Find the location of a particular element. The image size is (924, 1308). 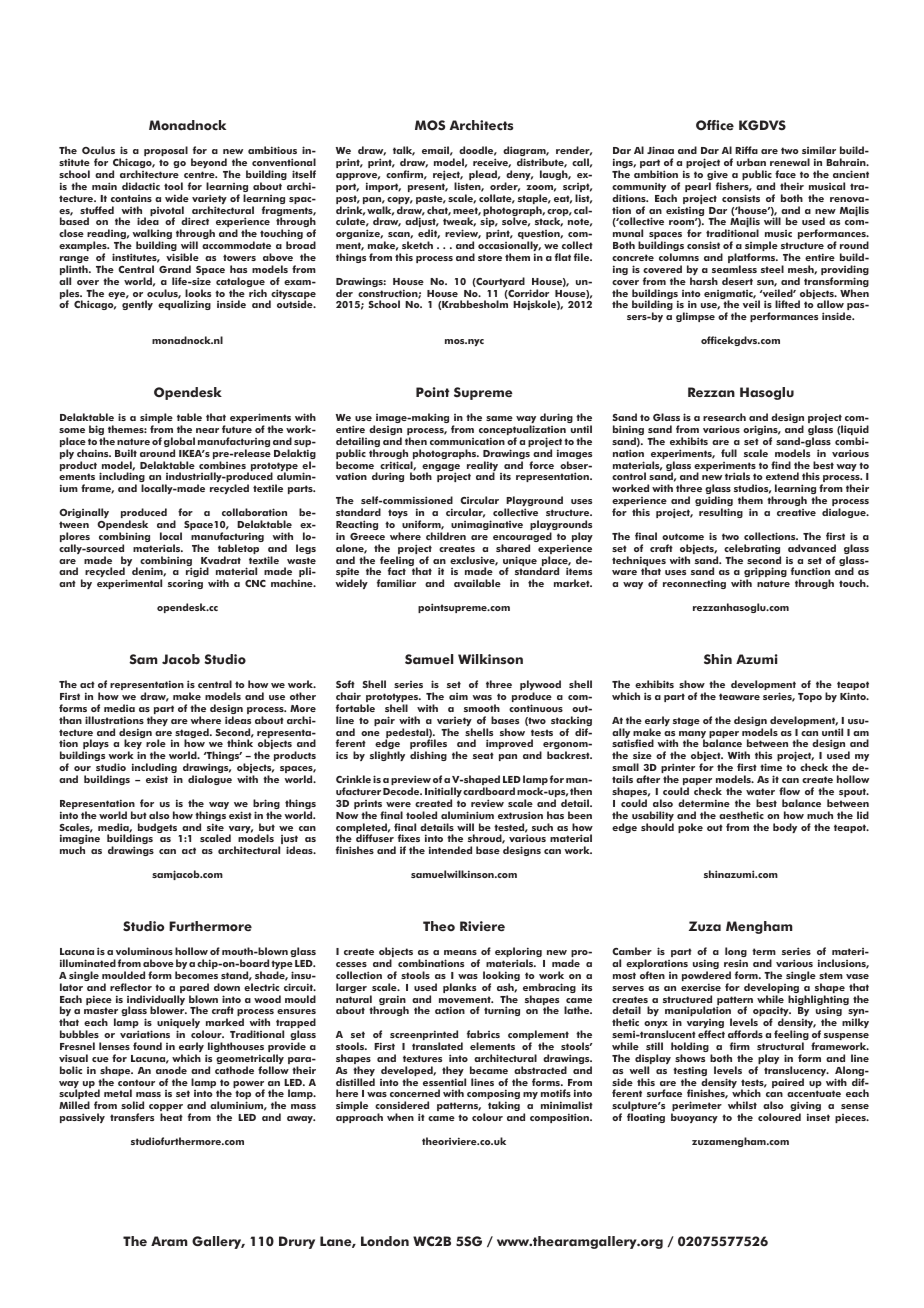

urban is located at coordinates (751, 162).
